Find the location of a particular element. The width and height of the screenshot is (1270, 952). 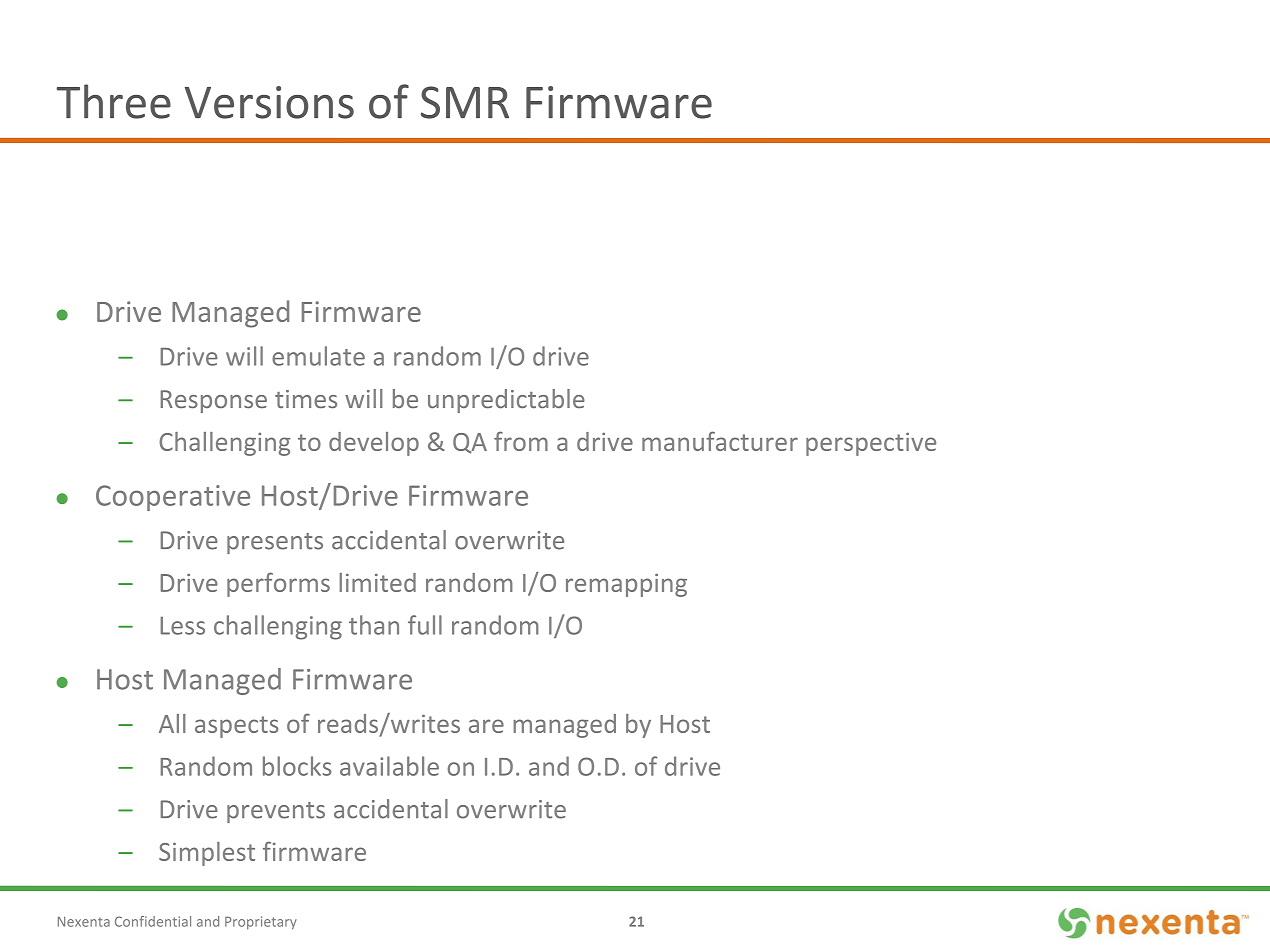

manufacturer is located at coordinates (720, 441).
